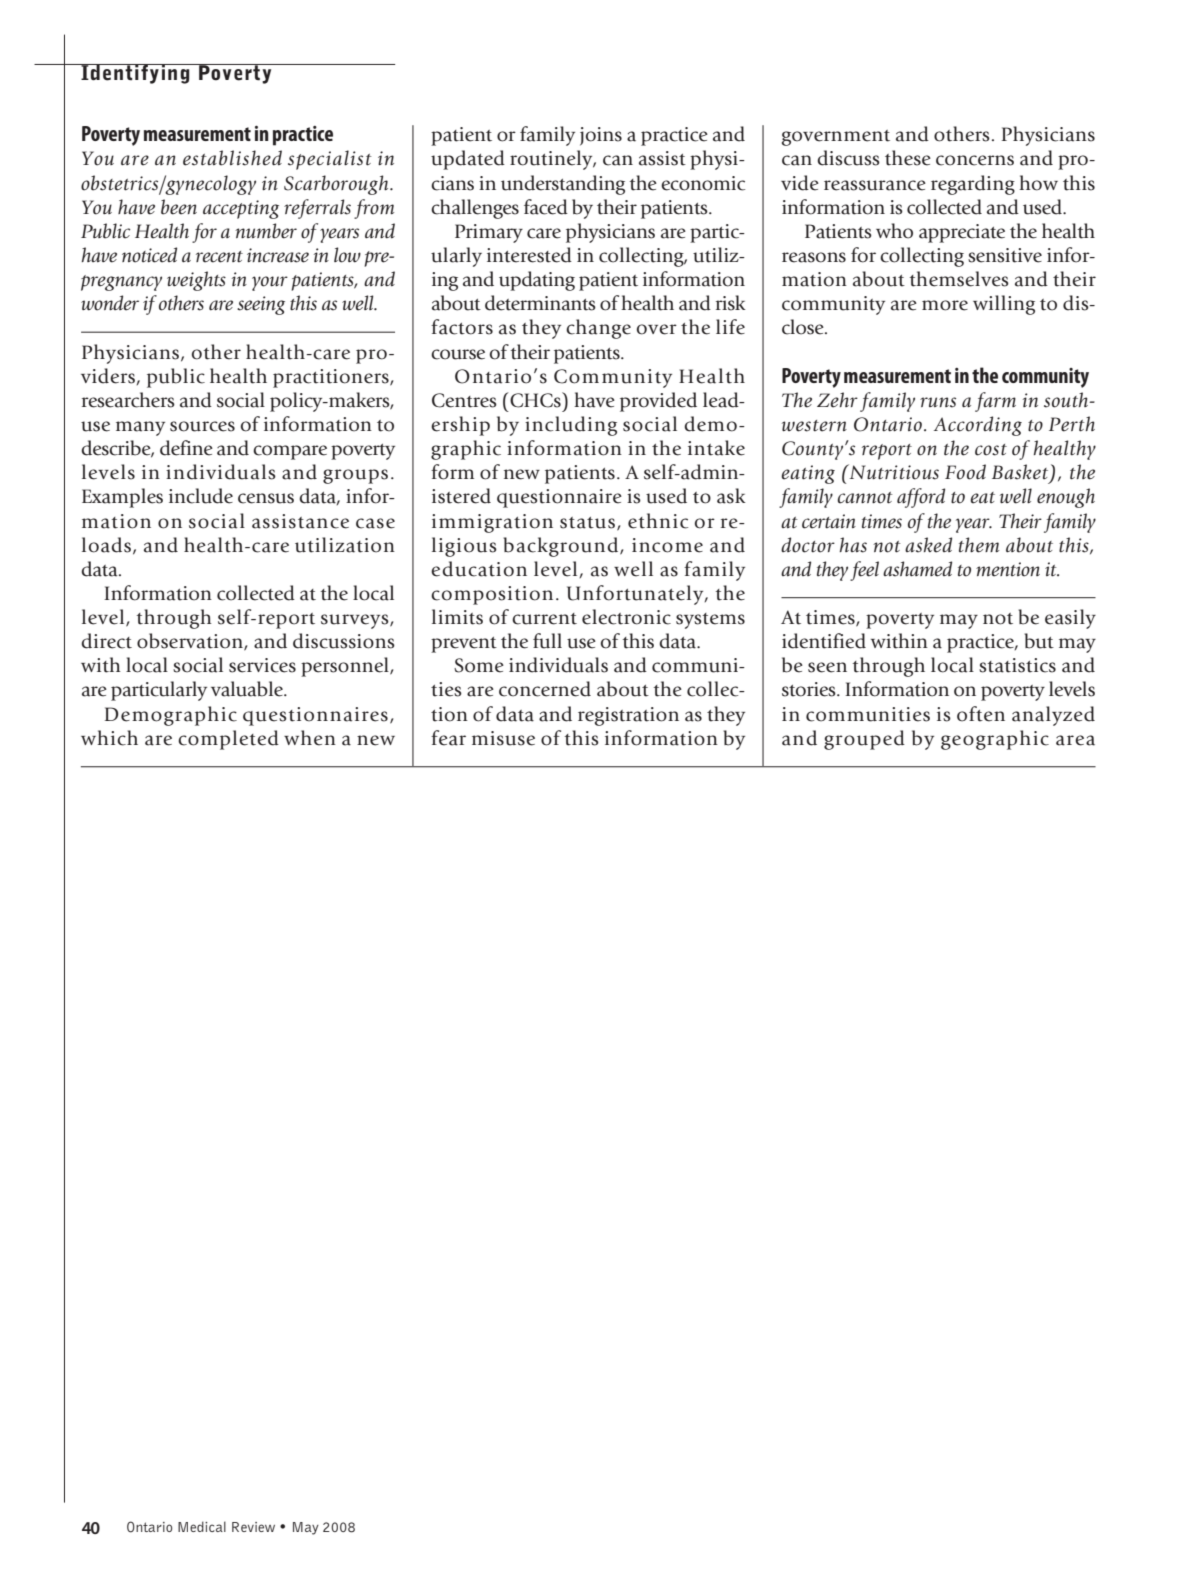 The image size is (1177, 1575). What do you see at coordinates (938, 402) in the screenshot?
I see `runs` at bounding box center [938, 402].
